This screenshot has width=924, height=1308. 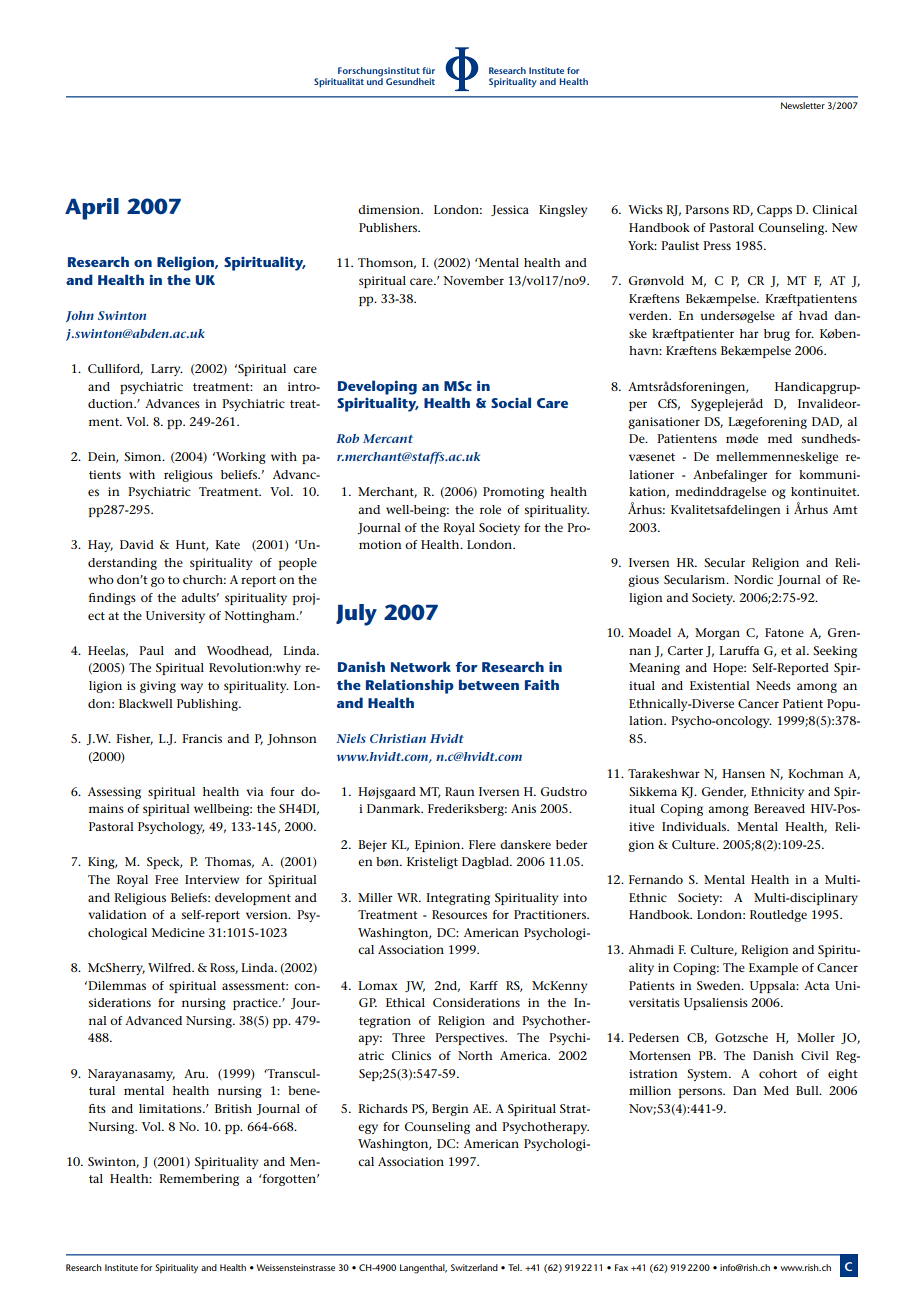 What do you see at coordinates (490, 509) in the screenshot?
I see `role` at bounding box center [490, 509].
